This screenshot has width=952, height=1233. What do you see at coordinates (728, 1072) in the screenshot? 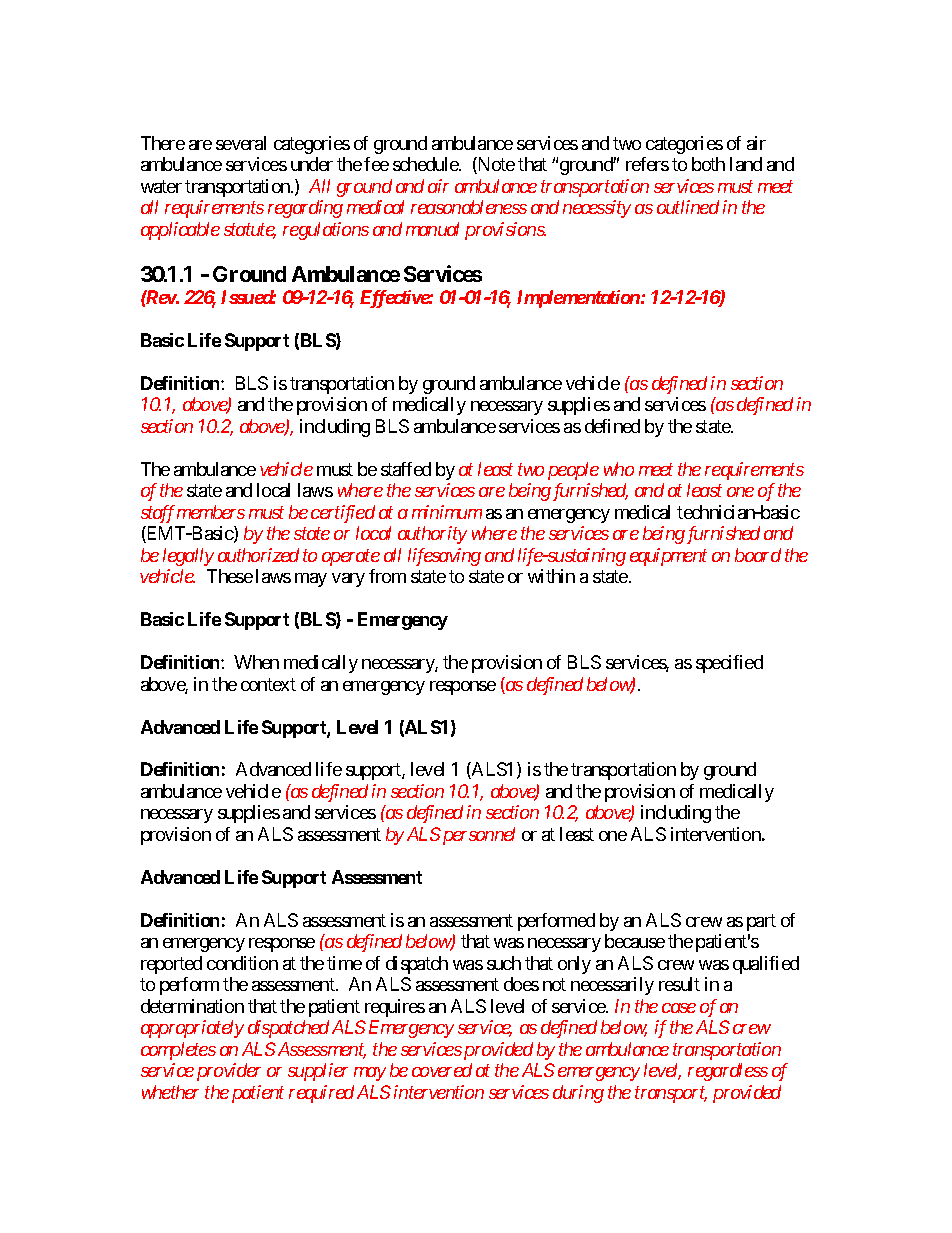
I see `regardless` at bounding box center [728, 1072].
